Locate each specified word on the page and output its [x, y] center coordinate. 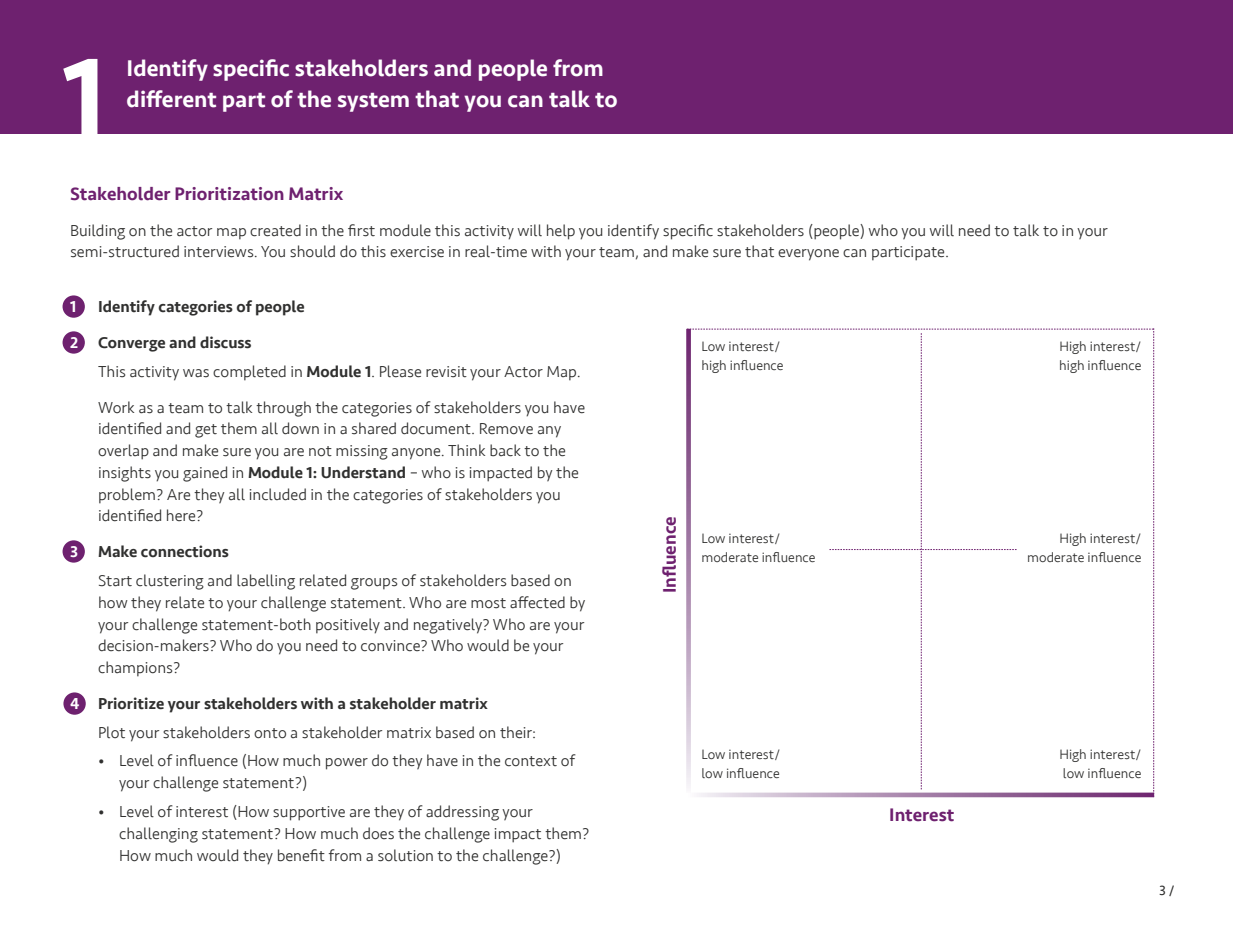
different [171, 99]
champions [136, 669]
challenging [158, 835]
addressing [462, 813]
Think [466, 450]
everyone [808, 255]
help [561, 232]
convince [391, 646]
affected [537, 602]
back [505, 450]
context [531, 761]
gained [205, 474]
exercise [417, 252]
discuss [225, 342]
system [373, 102]
